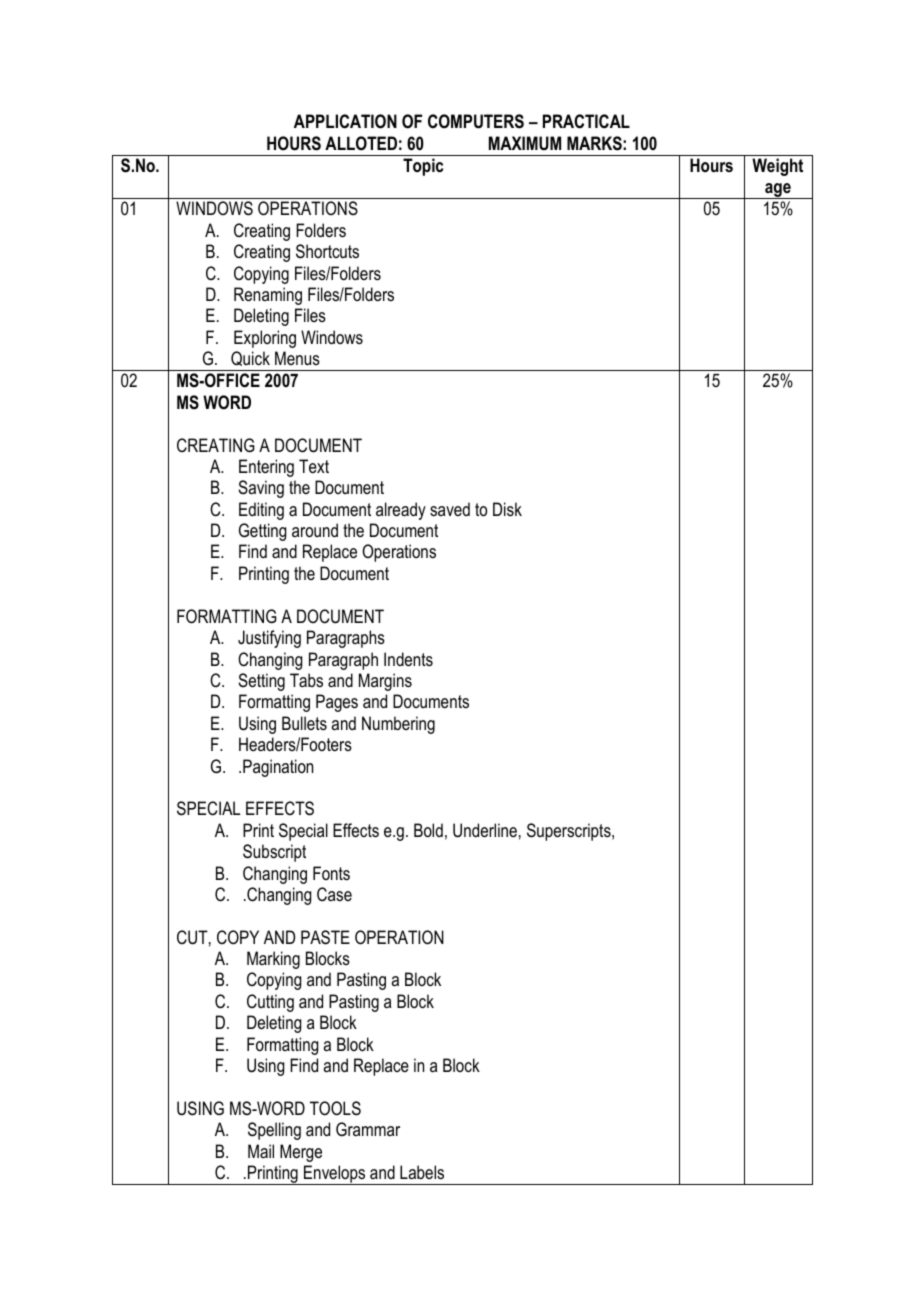 This screenshot has width=924, height=1308. I want to click on Indents, so click(408, 659).
